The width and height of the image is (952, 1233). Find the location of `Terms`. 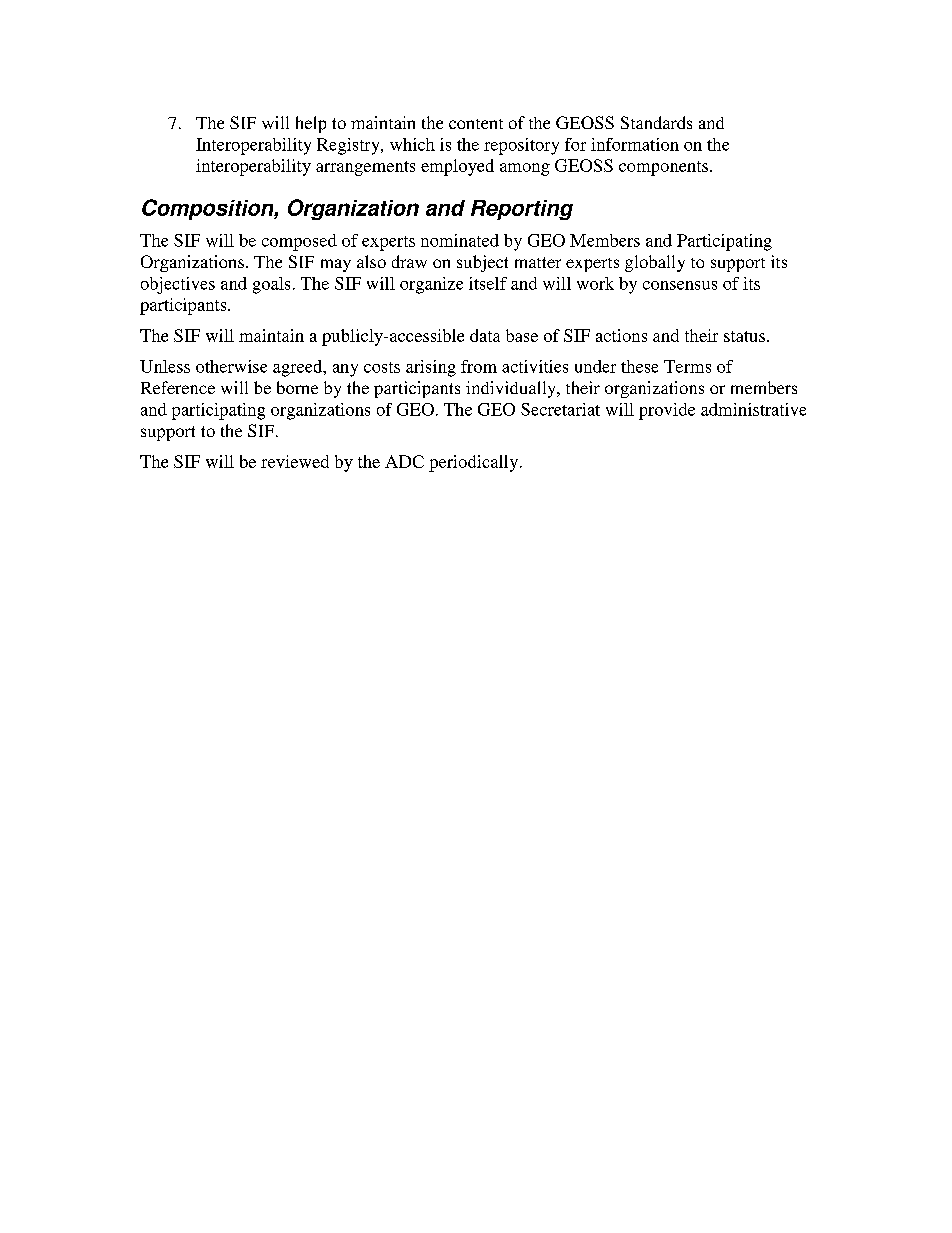

Terms is located at coordinates (687, 366).
